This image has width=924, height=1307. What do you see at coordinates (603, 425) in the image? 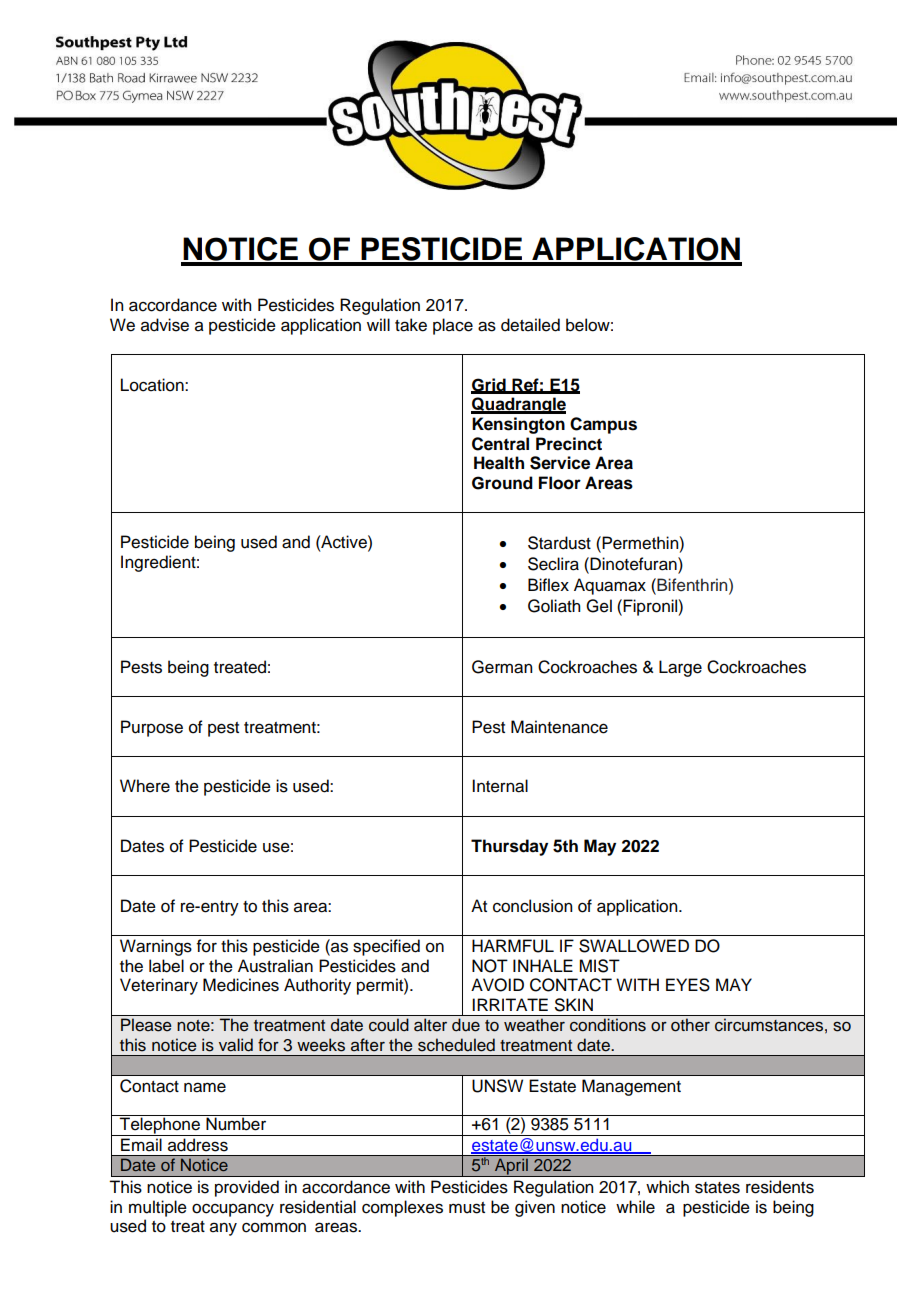
I see `Campus` at bounding box center [603, 425].
